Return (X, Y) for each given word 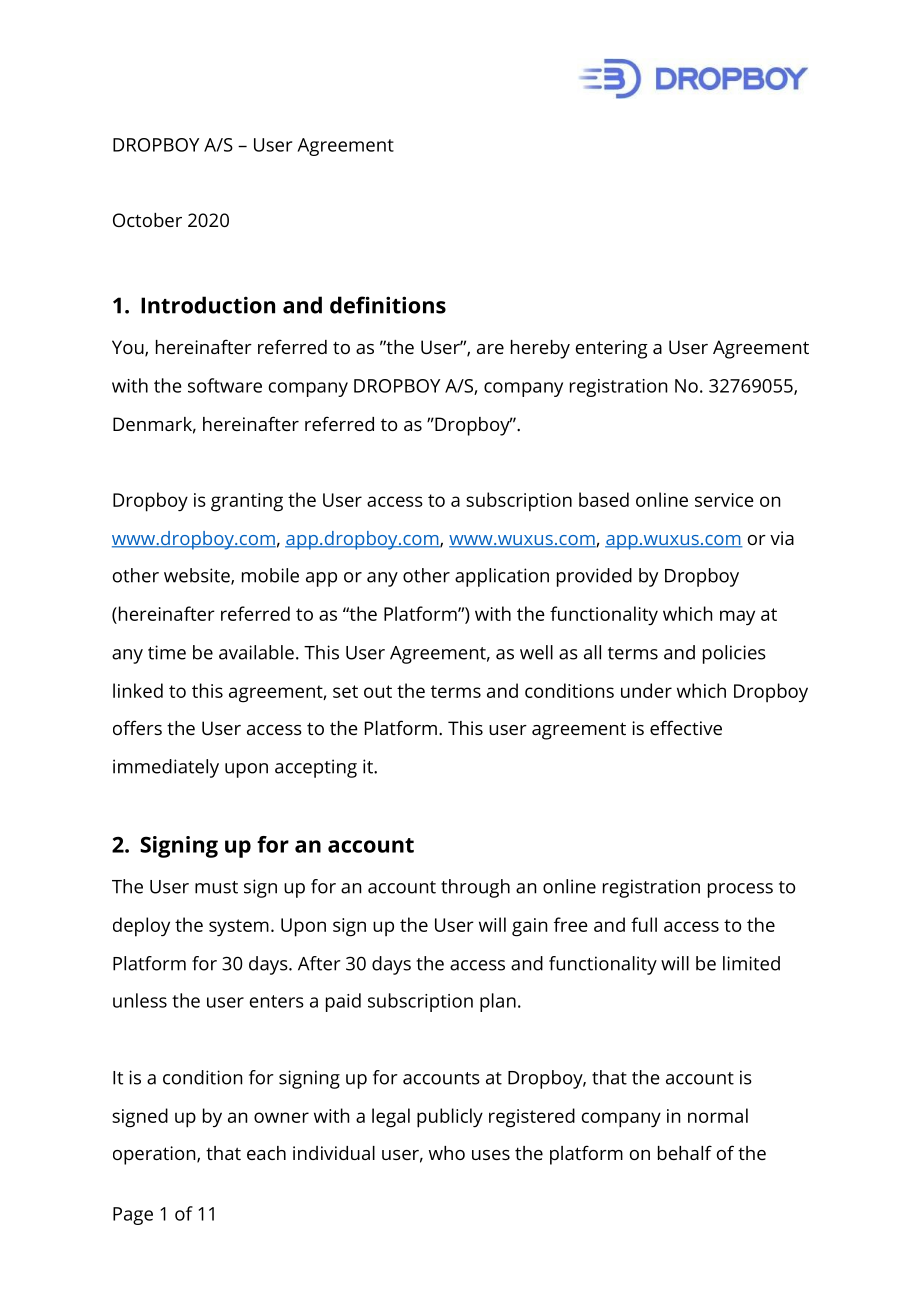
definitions (388, 305)
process (740, 890)
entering (612, 349)
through (475, 888)
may (737, 618)
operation (155, 1155)
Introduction (208, 305)
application (502, 577)
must (216, 887)
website (198, 576)
